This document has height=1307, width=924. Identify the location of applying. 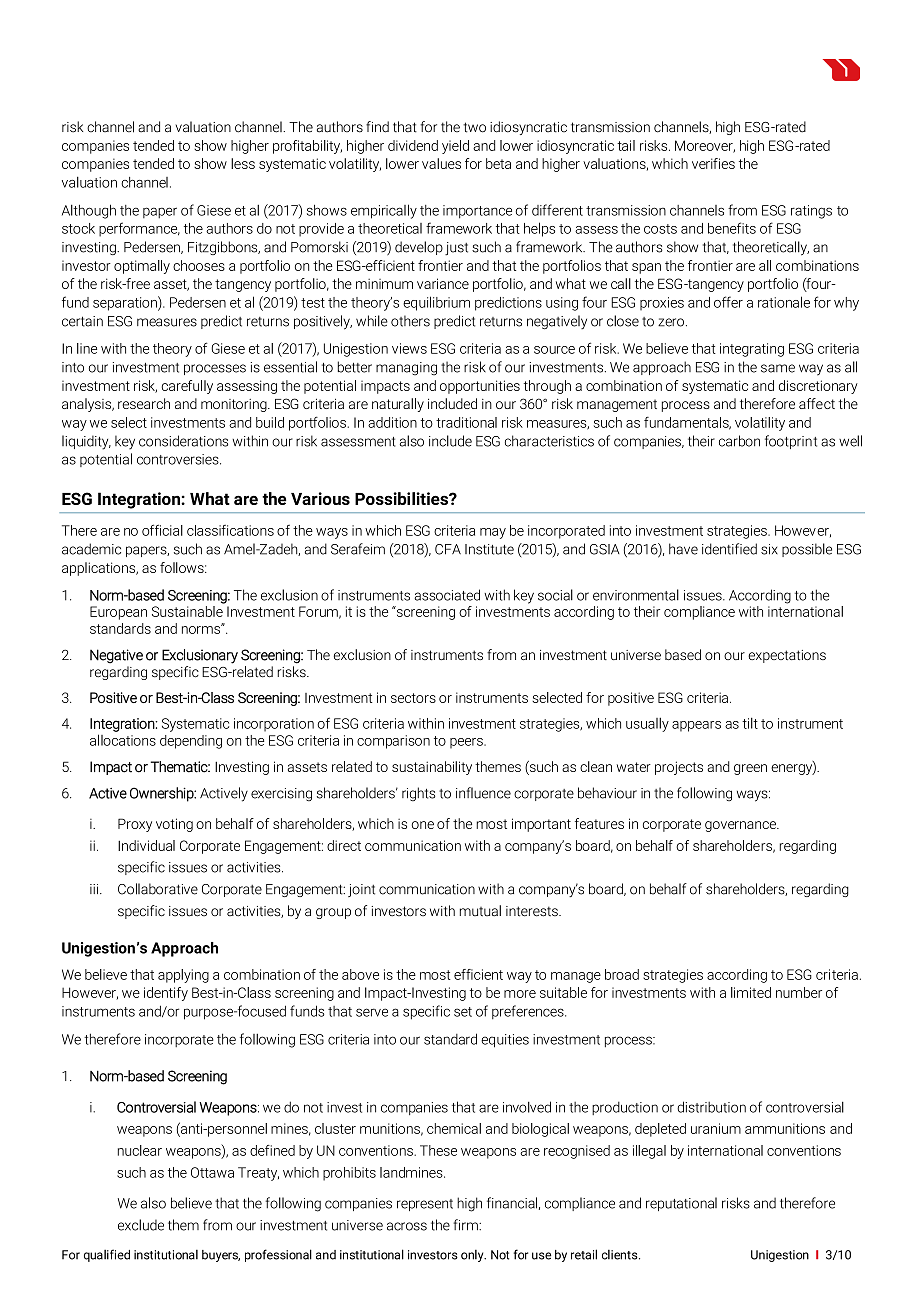
(183, 976).
